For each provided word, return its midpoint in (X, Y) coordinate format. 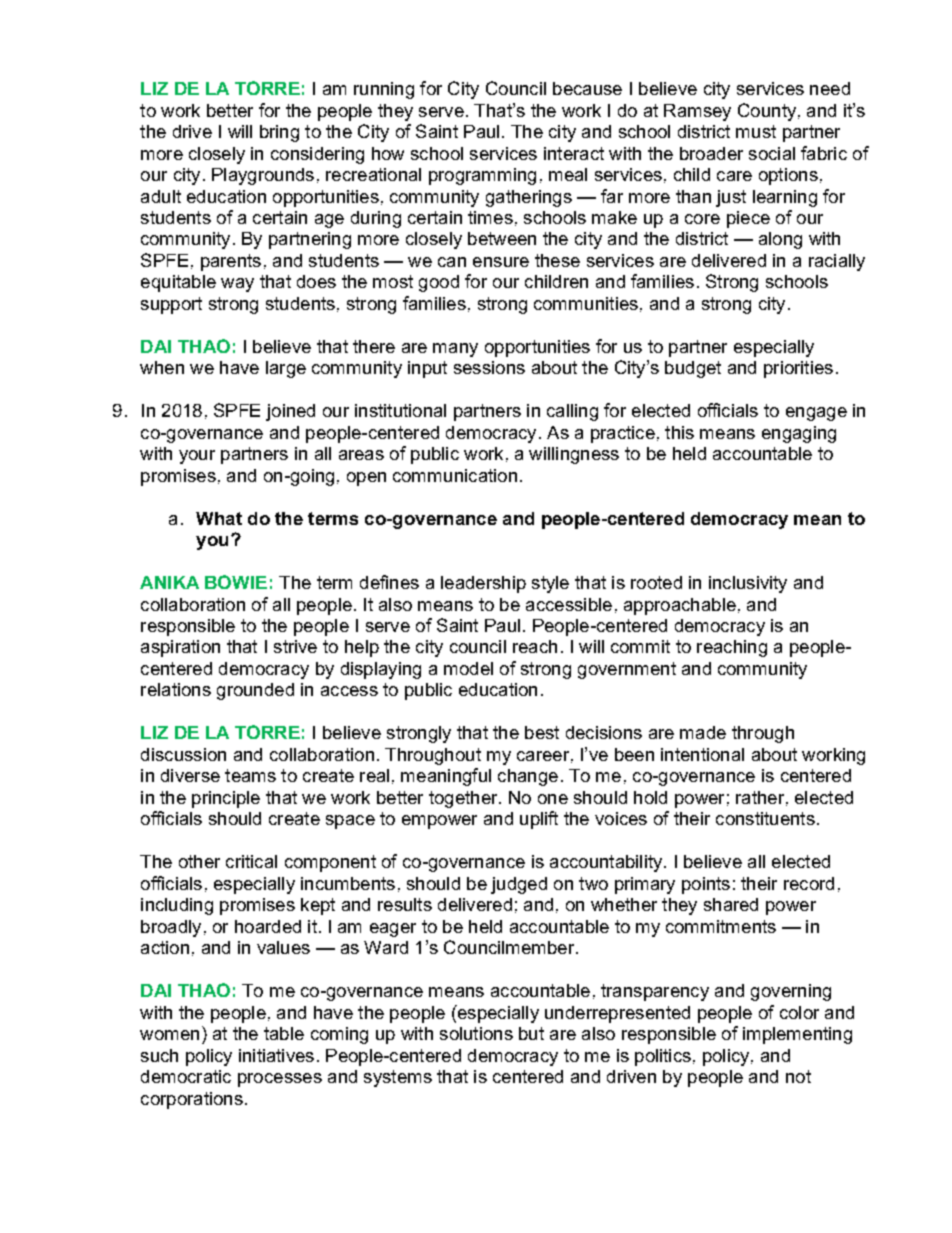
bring (279, 133)
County (767, 112)
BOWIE (236, 582)
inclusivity (748, 584)
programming (482, 176)
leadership (483, 584)
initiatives (276, 1055)
